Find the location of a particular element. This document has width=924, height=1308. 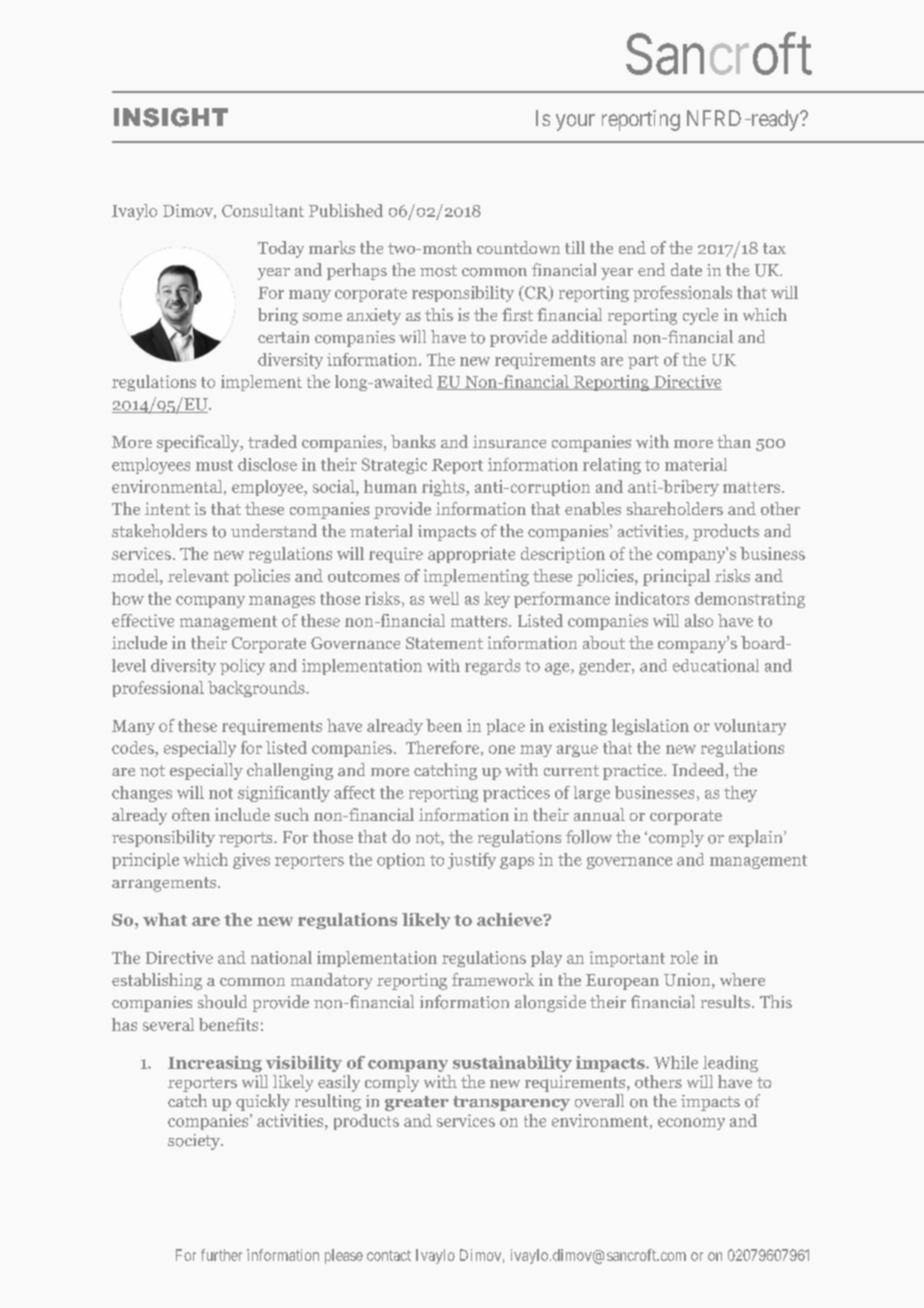

shareholders is located at coordinates (675, 508).
